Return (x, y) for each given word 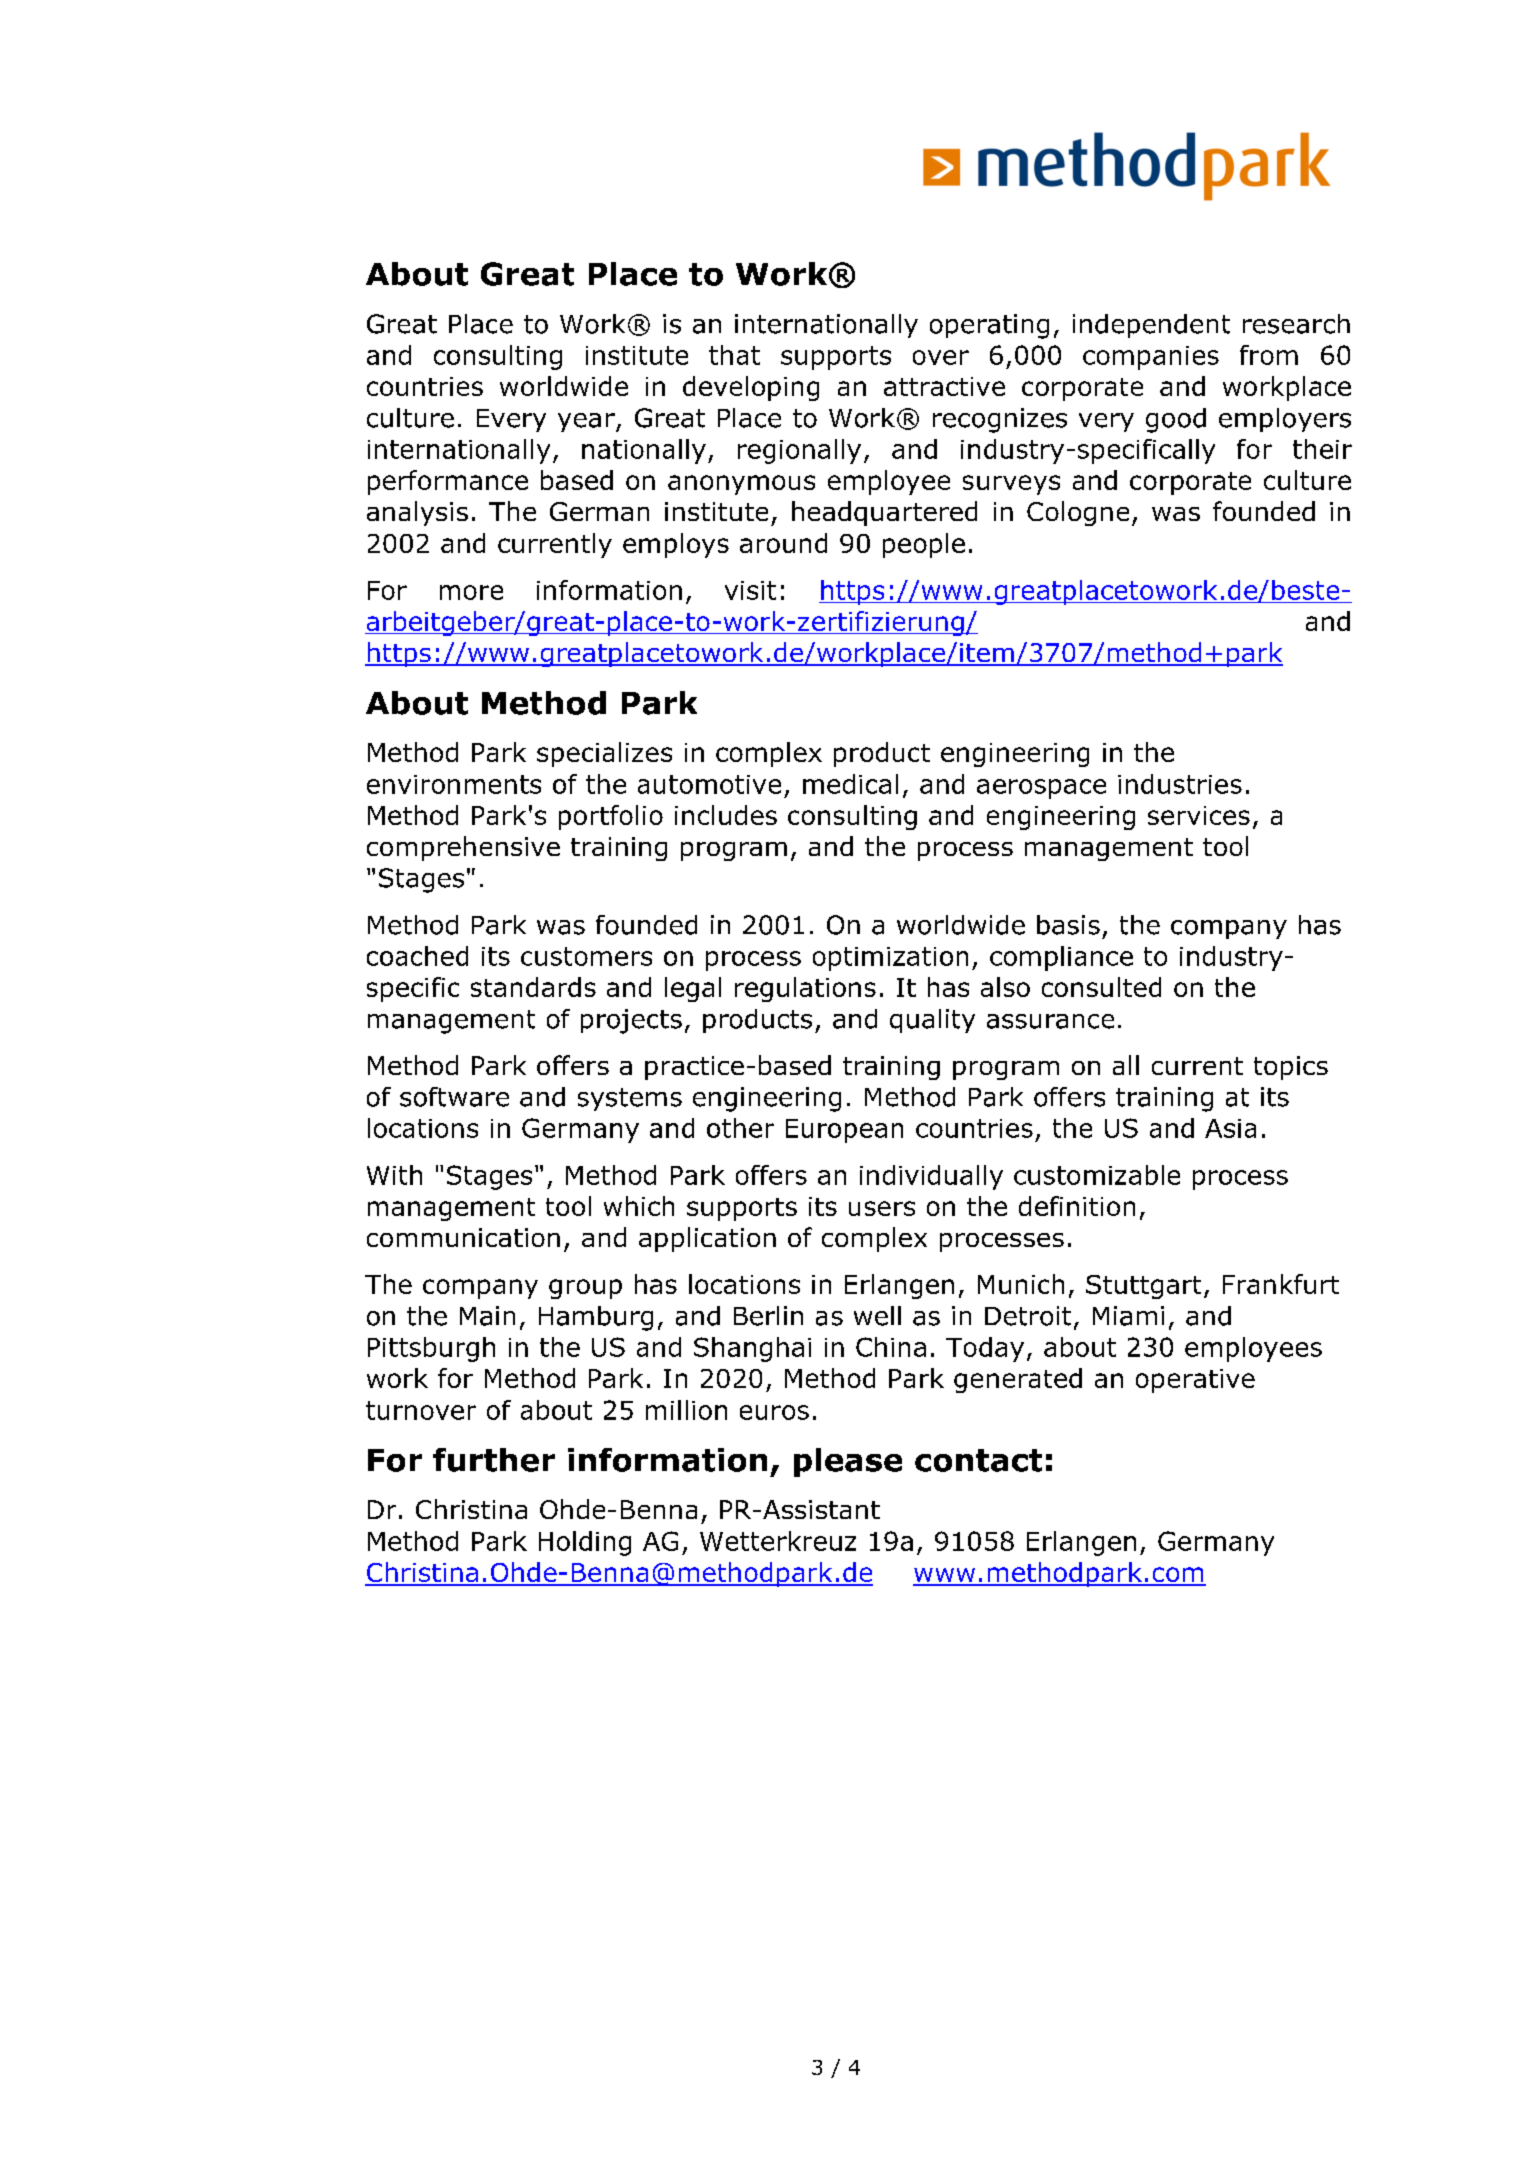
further (494, 1460)
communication (463, 1237)
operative (1195, 1381)
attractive (944, 386)
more (471, 592)
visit (750, 590)
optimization (890, 959)
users (882, 1208)
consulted (1101, 987)
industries (1180, 784)
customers (586, 956)
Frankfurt (1281, 1284)
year (587, 422)
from (1269, 355)
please (848, 1462)
